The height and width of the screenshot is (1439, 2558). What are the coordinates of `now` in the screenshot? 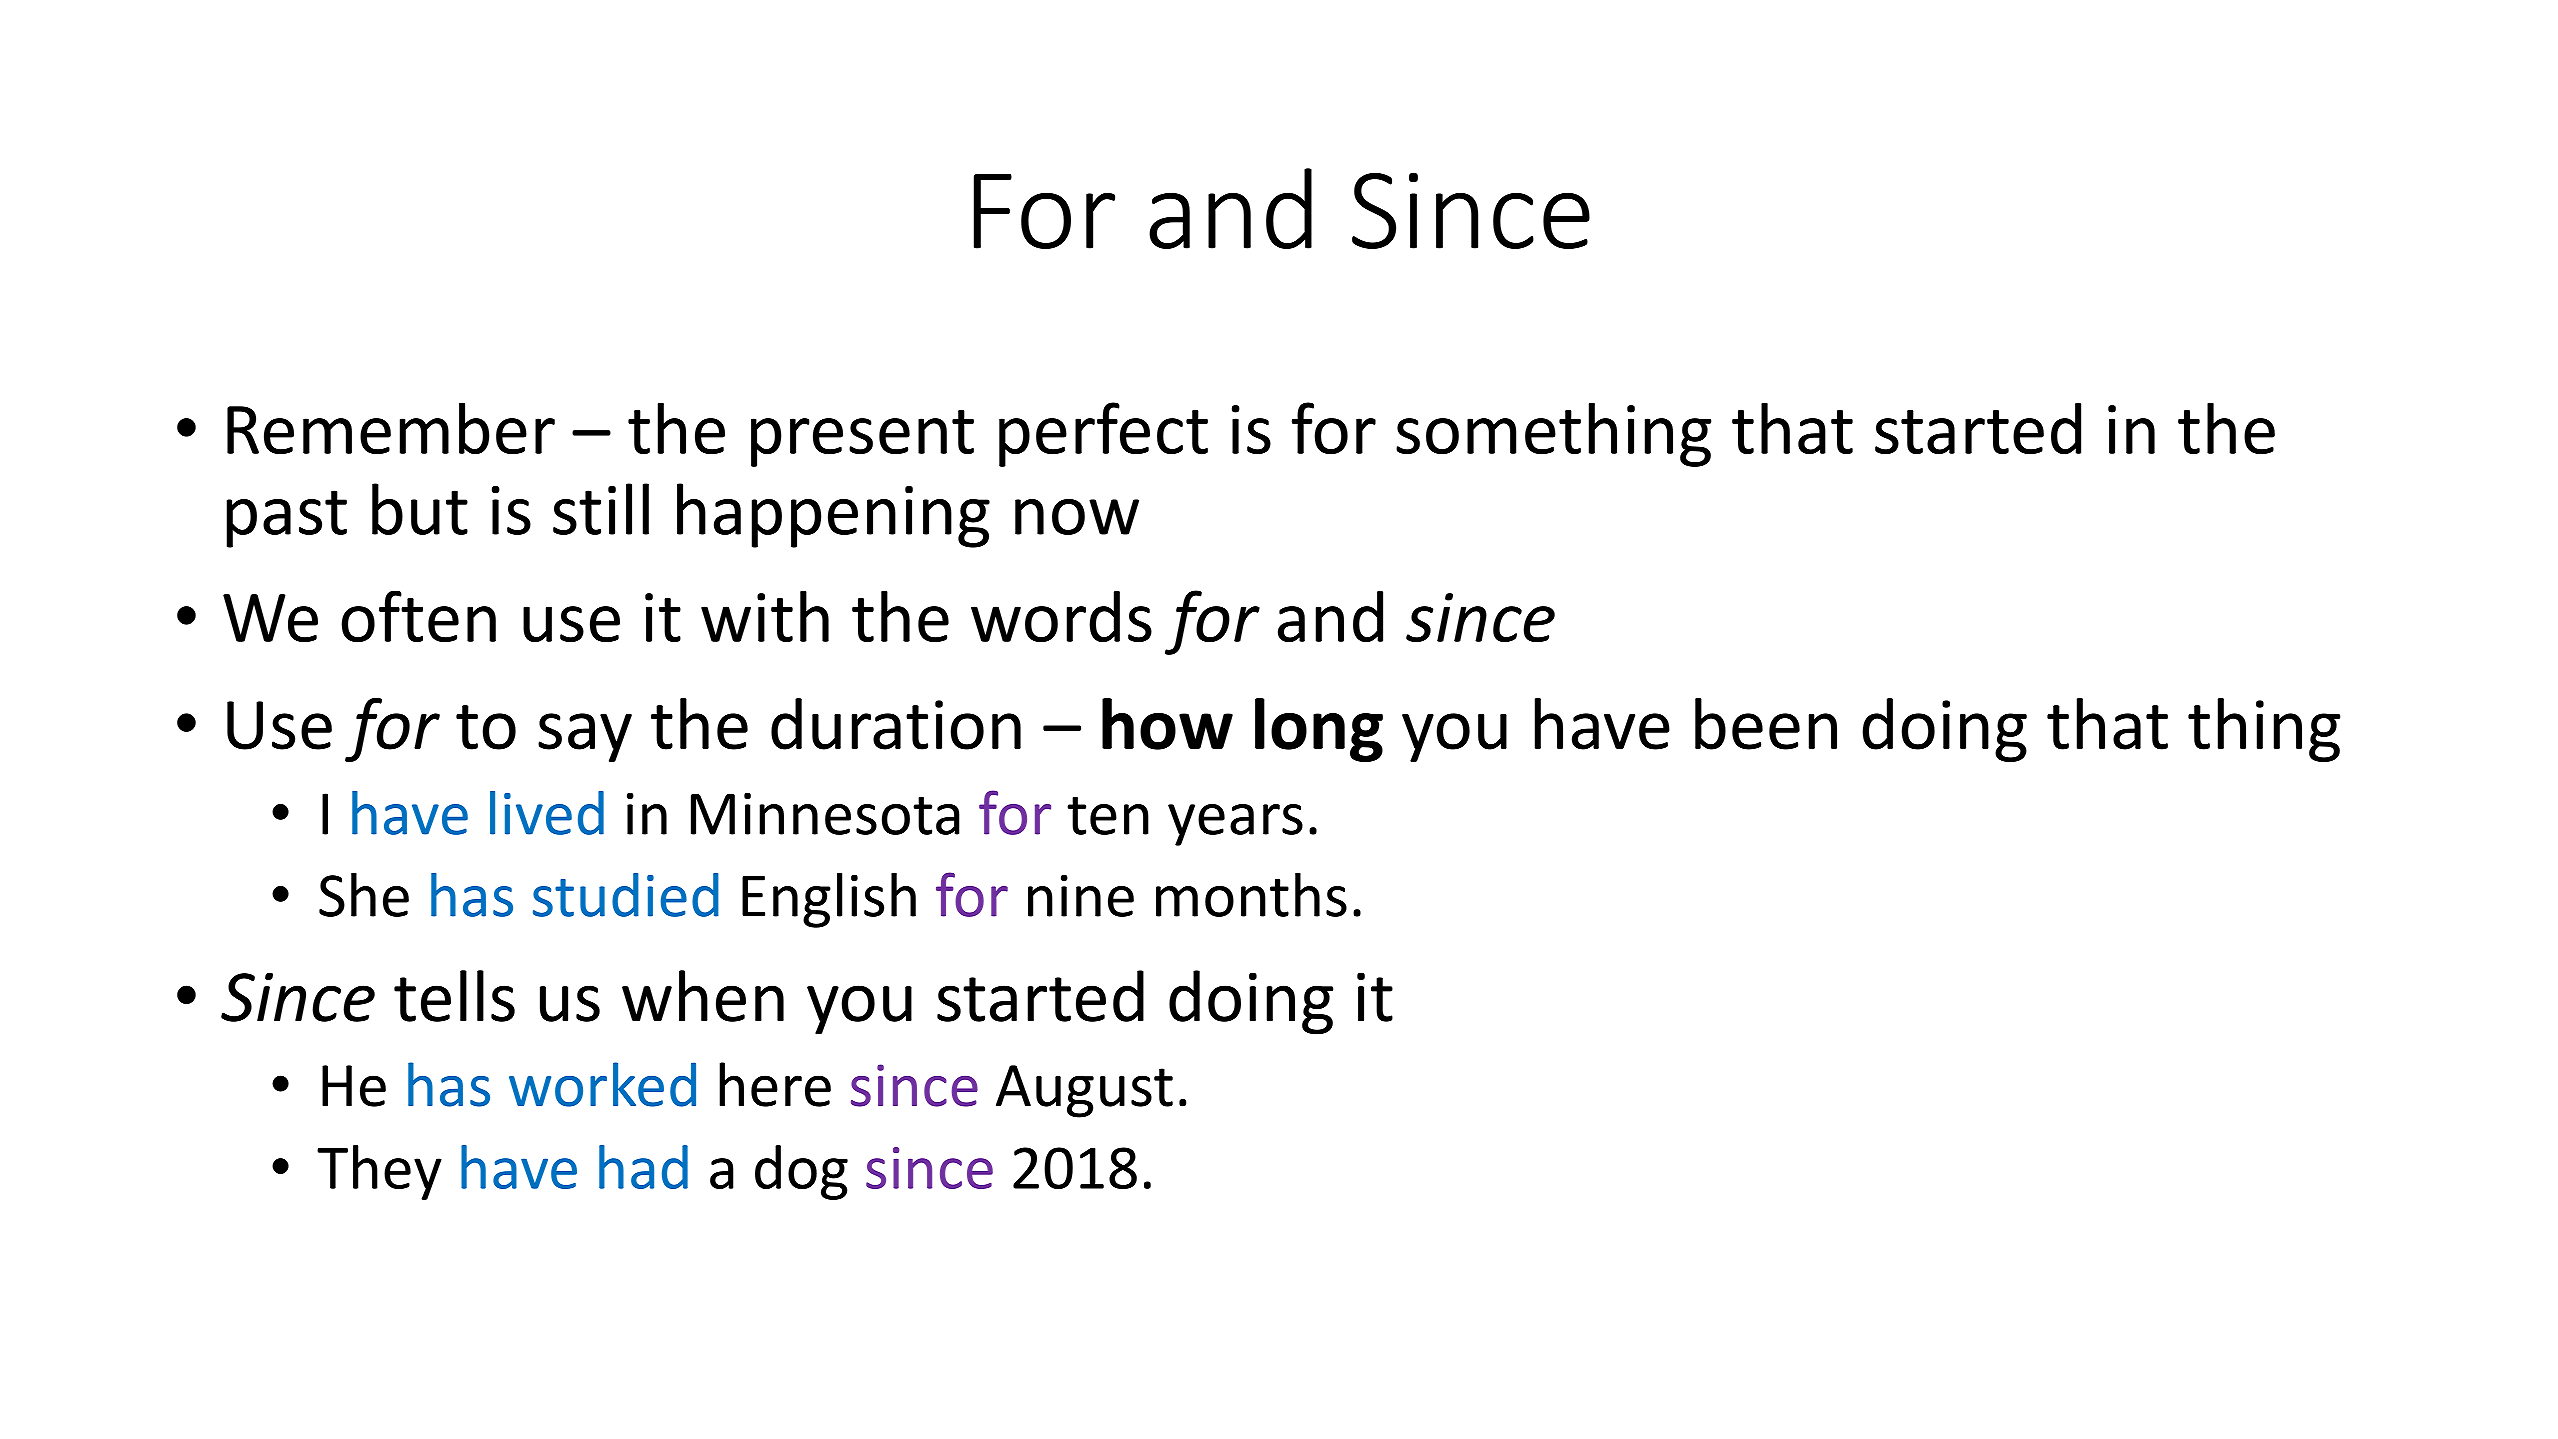 It's located at (1077, 517).
